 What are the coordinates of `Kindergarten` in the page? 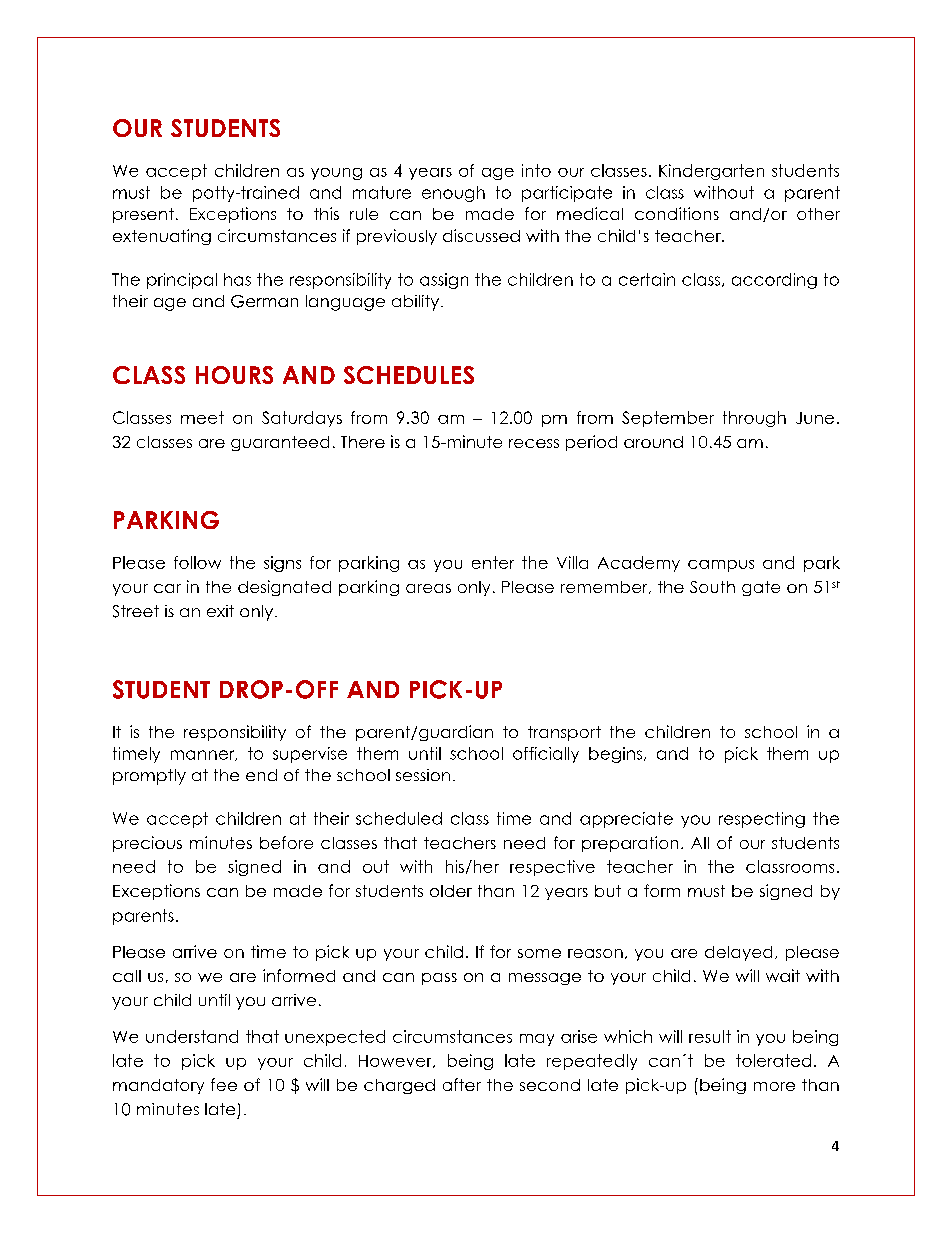 It's located at (711, 172).
